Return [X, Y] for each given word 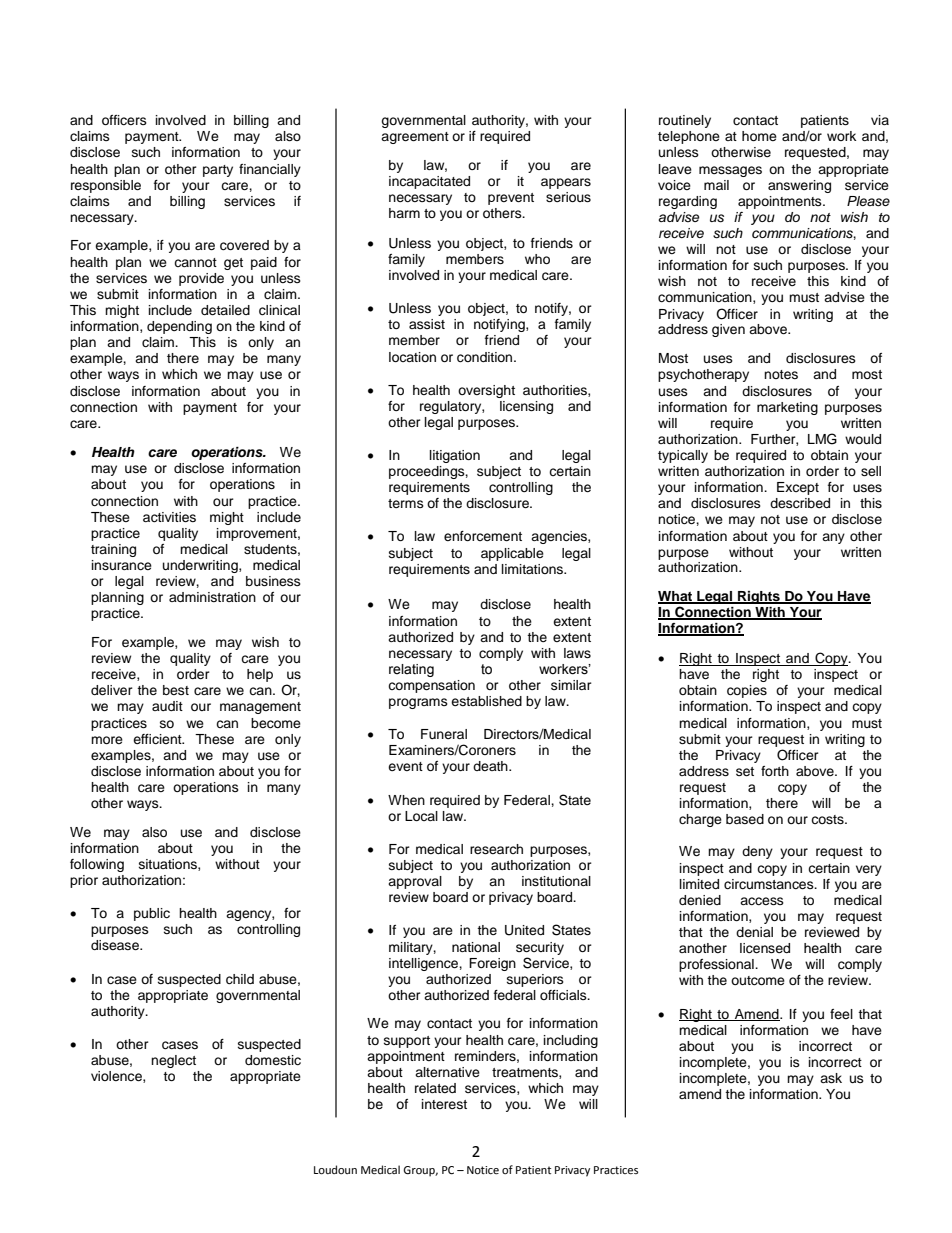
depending [179, 327]
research [496, 849]
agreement [415, 138]
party [218, 171]
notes [781, 374]
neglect [173, 1061]
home [759, 136]
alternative [447, 1072]
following [97, 865]
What [676, 597]
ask [831, 1078]
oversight [486, 391]
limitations [533, 569]
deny [757, 852]
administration [212, 597]
